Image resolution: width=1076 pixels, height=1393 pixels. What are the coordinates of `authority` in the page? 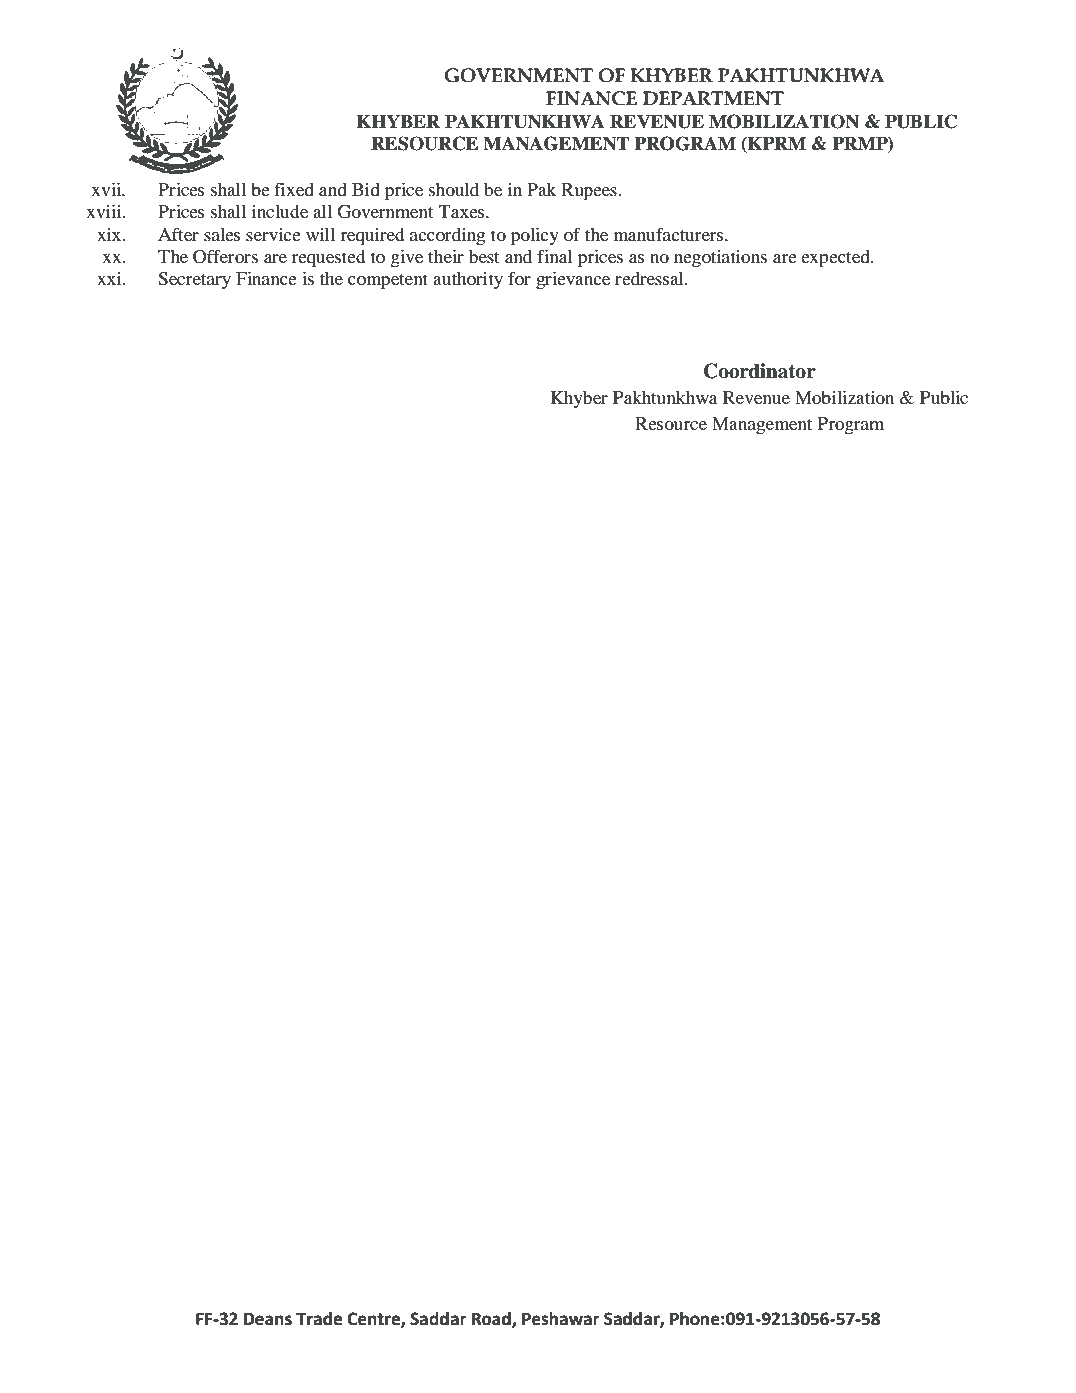 It's located at (468, 280).
